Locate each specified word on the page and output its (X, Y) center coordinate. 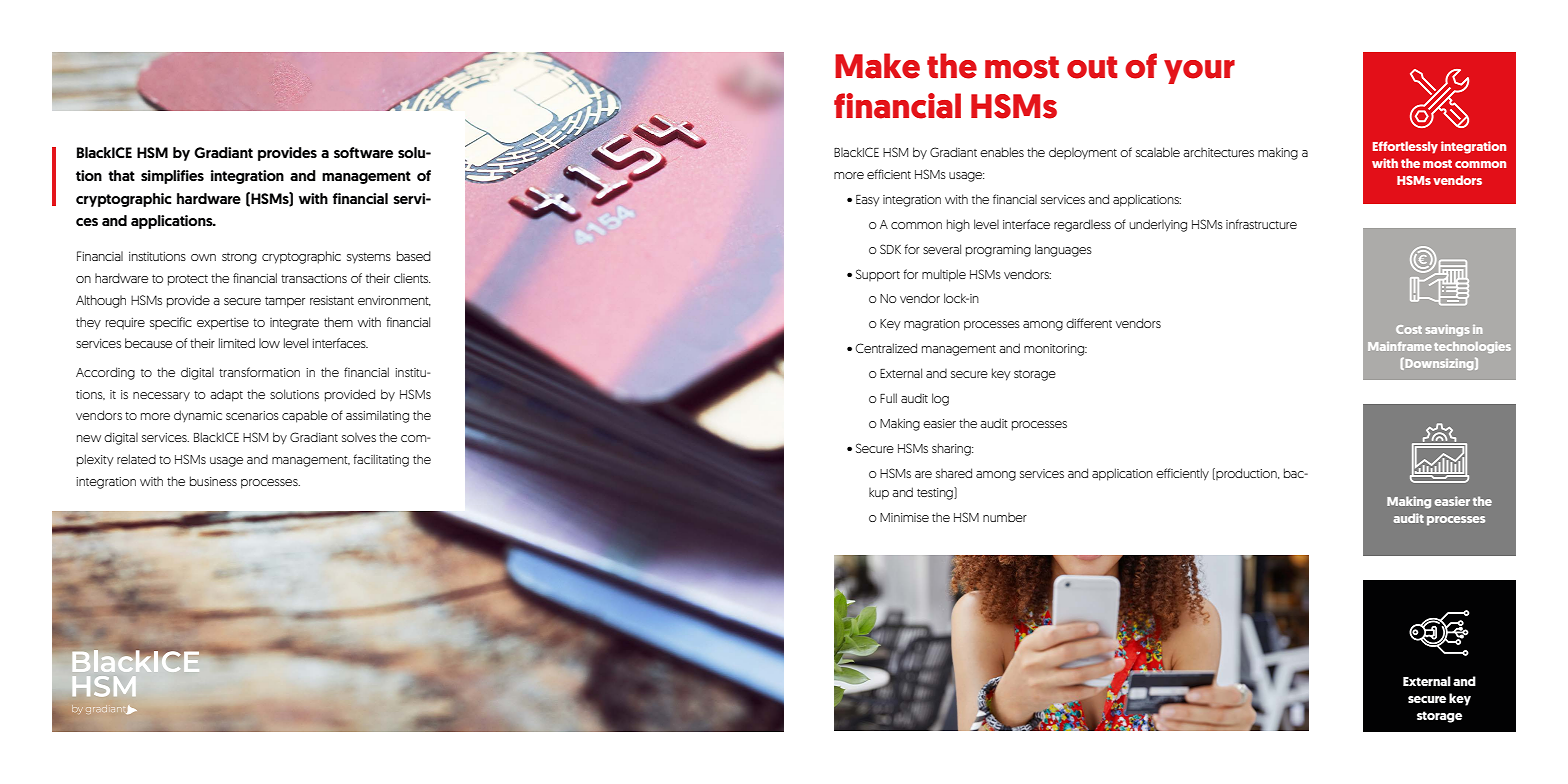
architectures (1218, 152)
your (1199, 72)
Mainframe (1400, 346)
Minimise (904, 517)
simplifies (172, 177)
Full (888, 398)
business (213, 481)
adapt (226, 395)
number (1005, 517)
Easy (868, 201)
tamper (285, 302)
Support (878, 275)
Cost (1409, 329)
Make (877, 66)
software (363, 152)
